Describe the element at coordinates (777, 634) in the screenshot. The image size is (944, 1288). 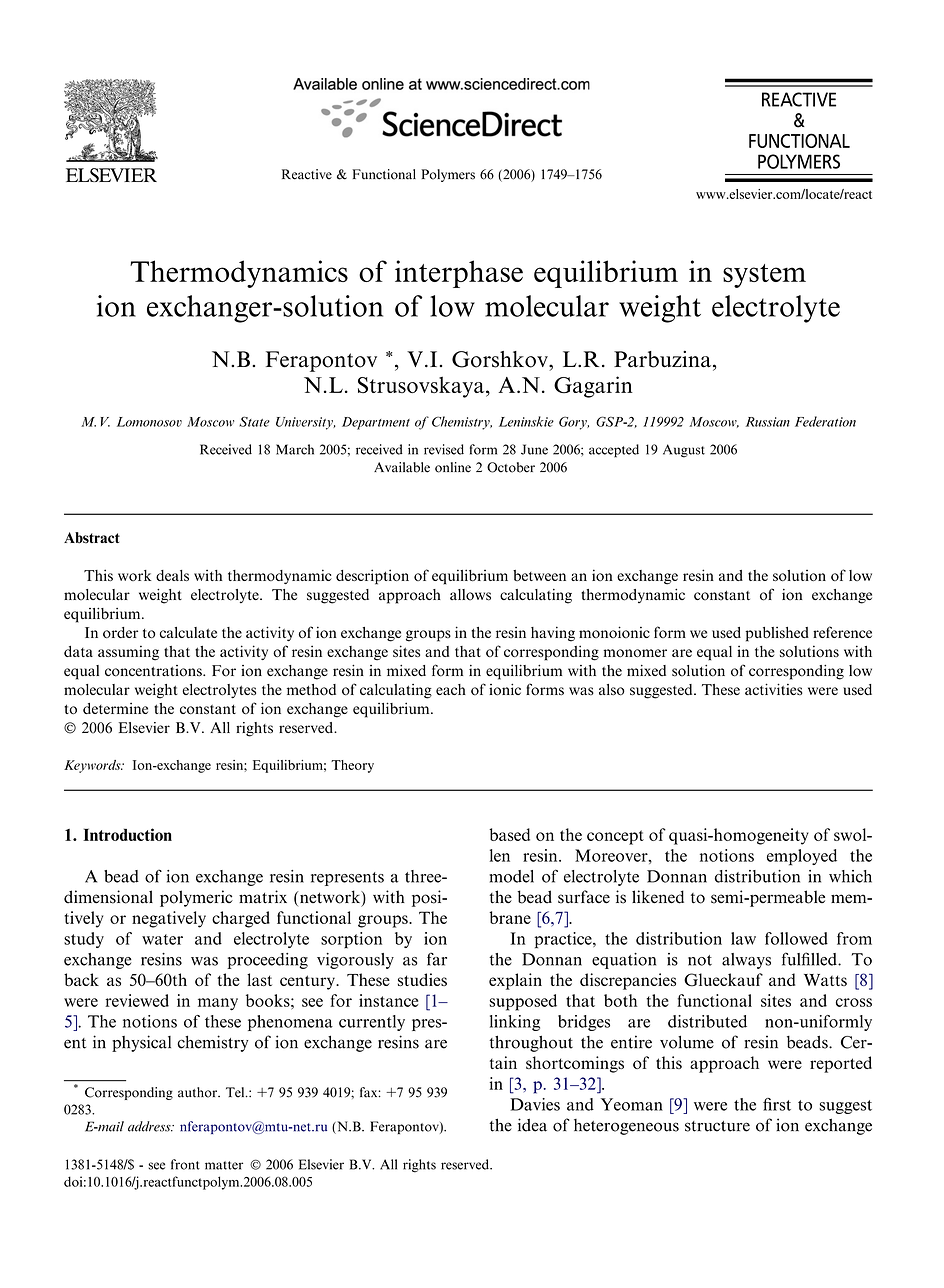
I see `published` at that location.
